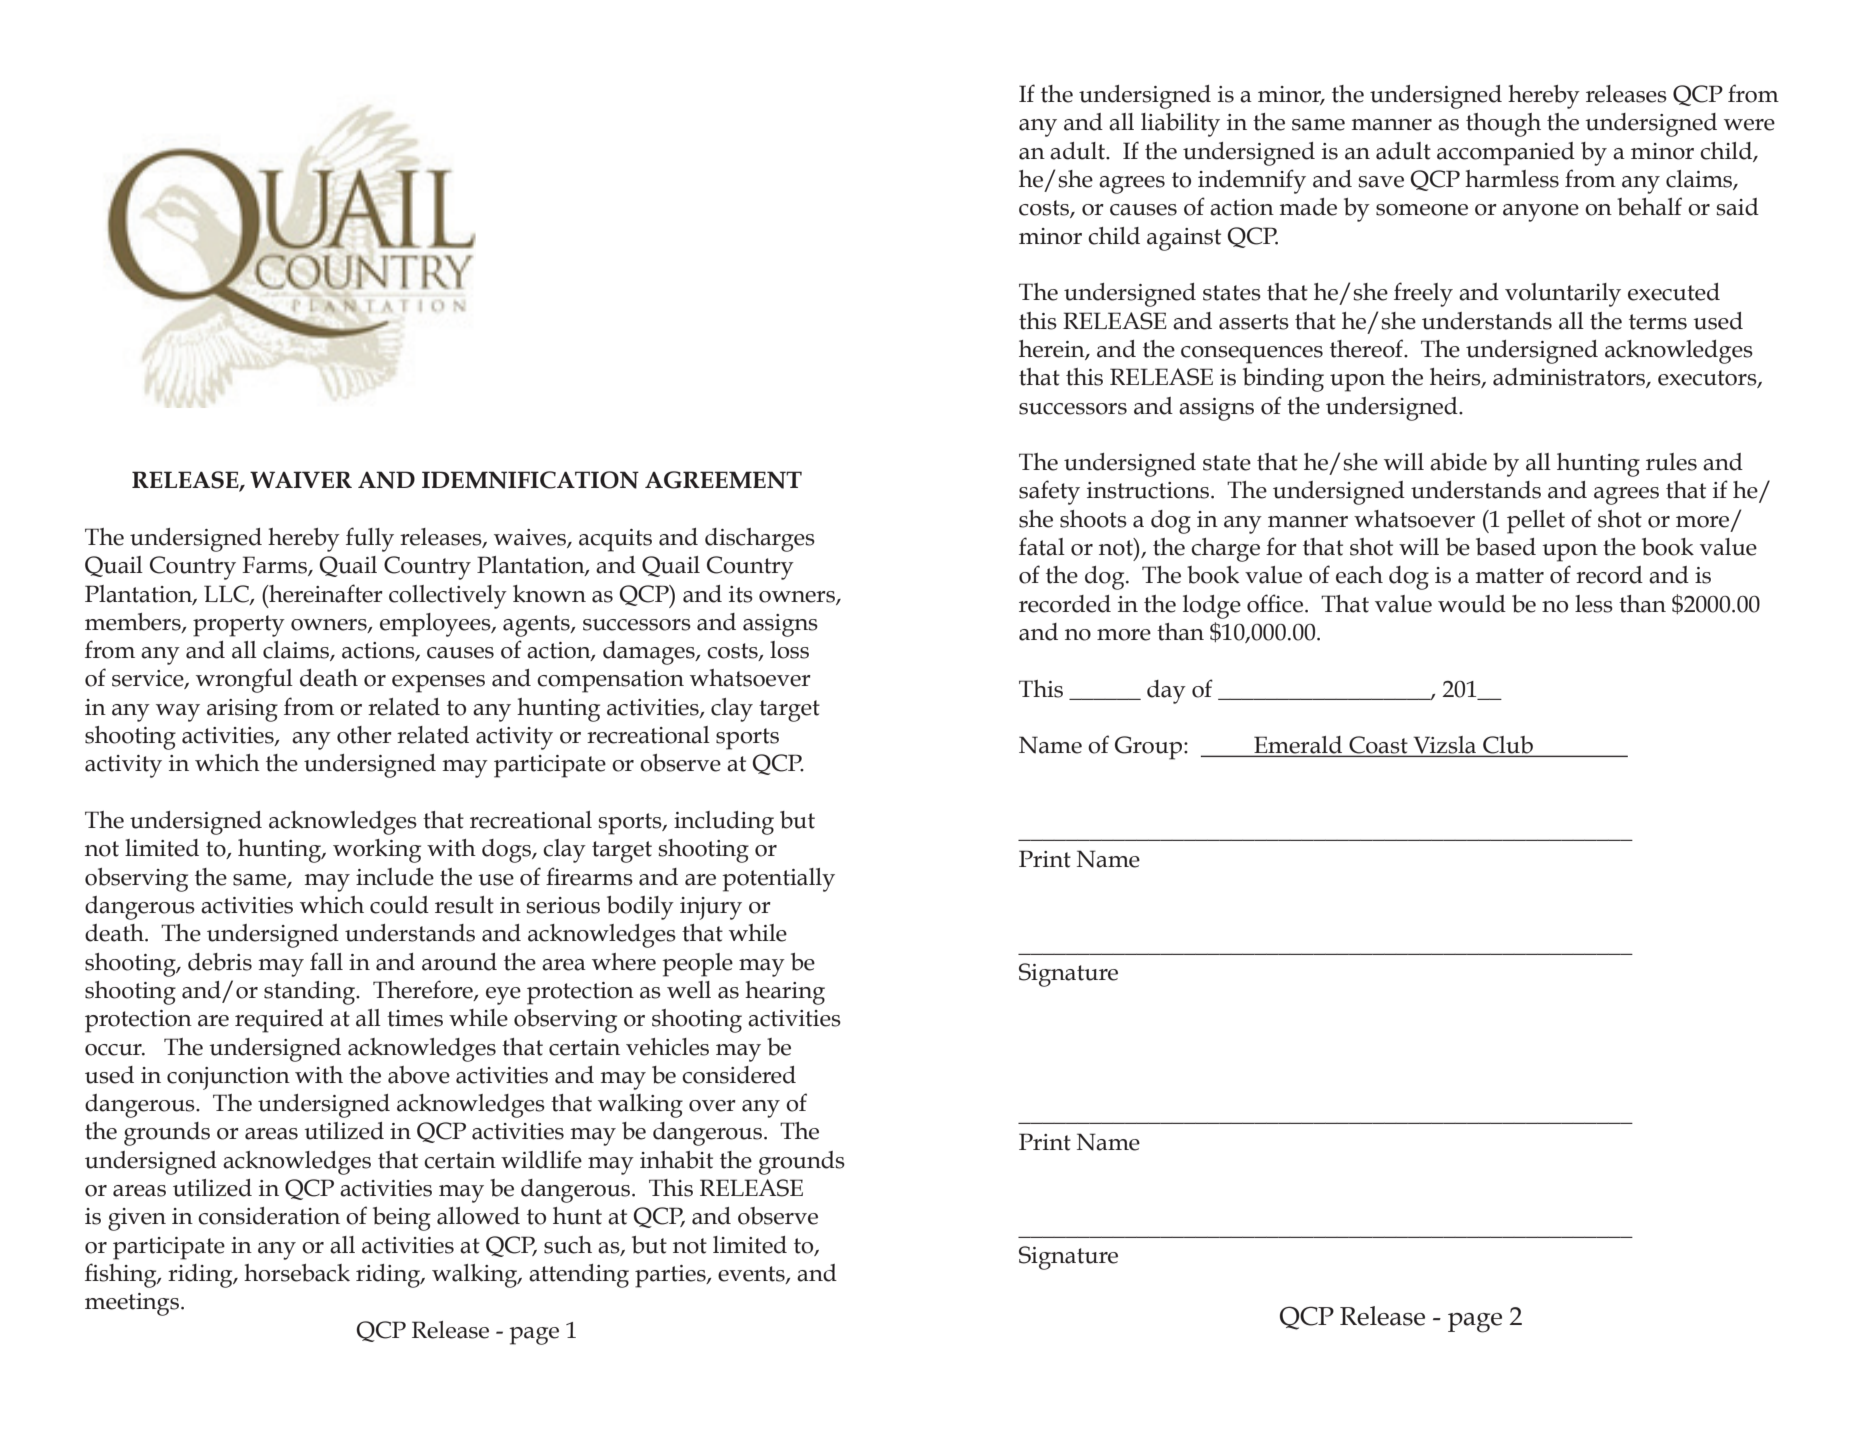  I want to click on Group, so click(1150, 748).
